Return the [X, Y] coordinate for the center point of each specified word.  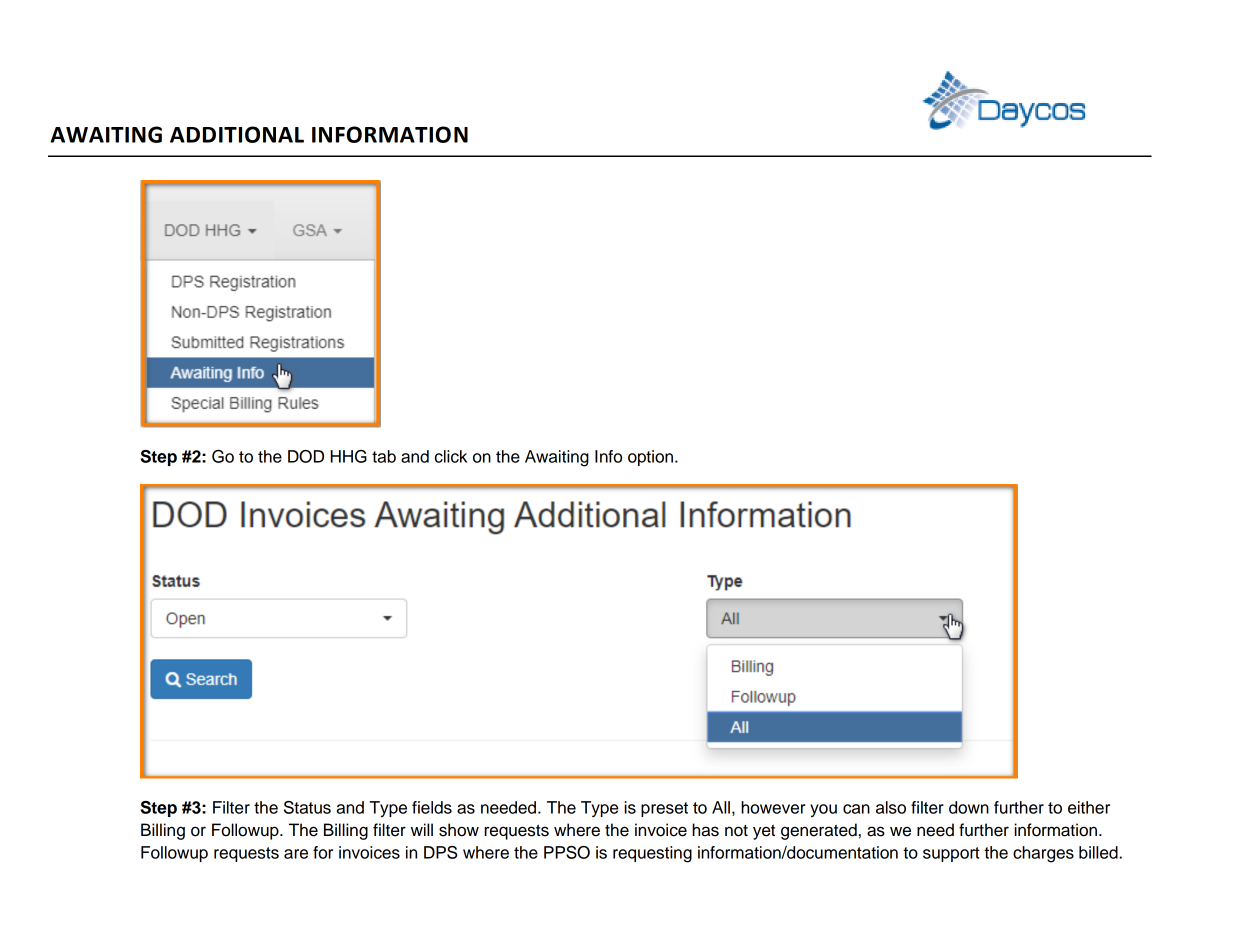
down [969, 807]
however [773, 807]
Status [307, 807]
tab [384, 456]
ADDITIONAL [237, 134]
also [891, 807]
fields [432, 807]
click [451, 456]
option [650, 458]
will [422, 829]
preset [664, 809]
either [1089, 807]
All [721, 807]
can [856, 809]
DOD [306, 456]
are [296, 854]
